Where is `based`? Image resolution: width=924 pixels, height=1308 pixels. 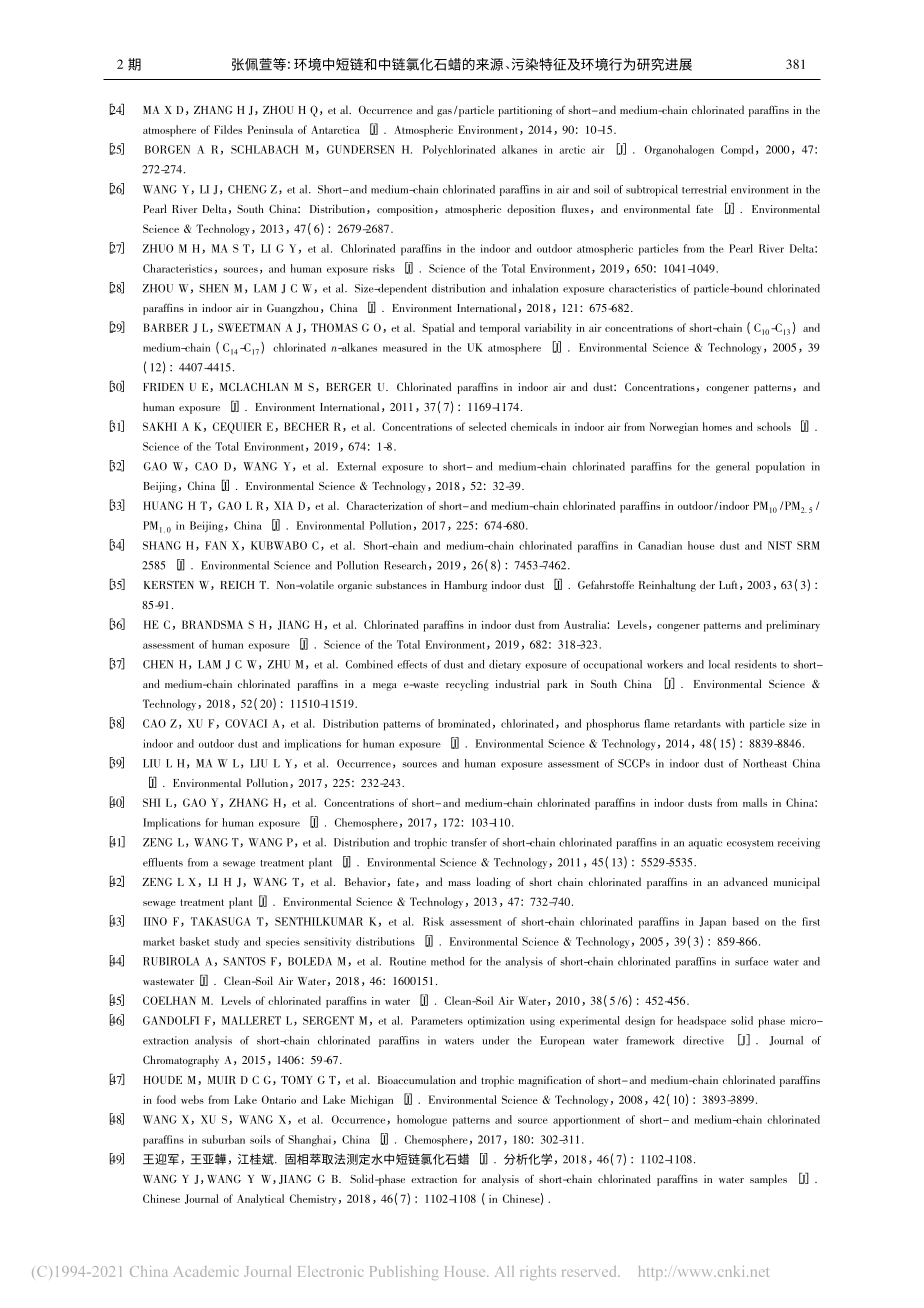
based is located at coordinates (746, 921).
